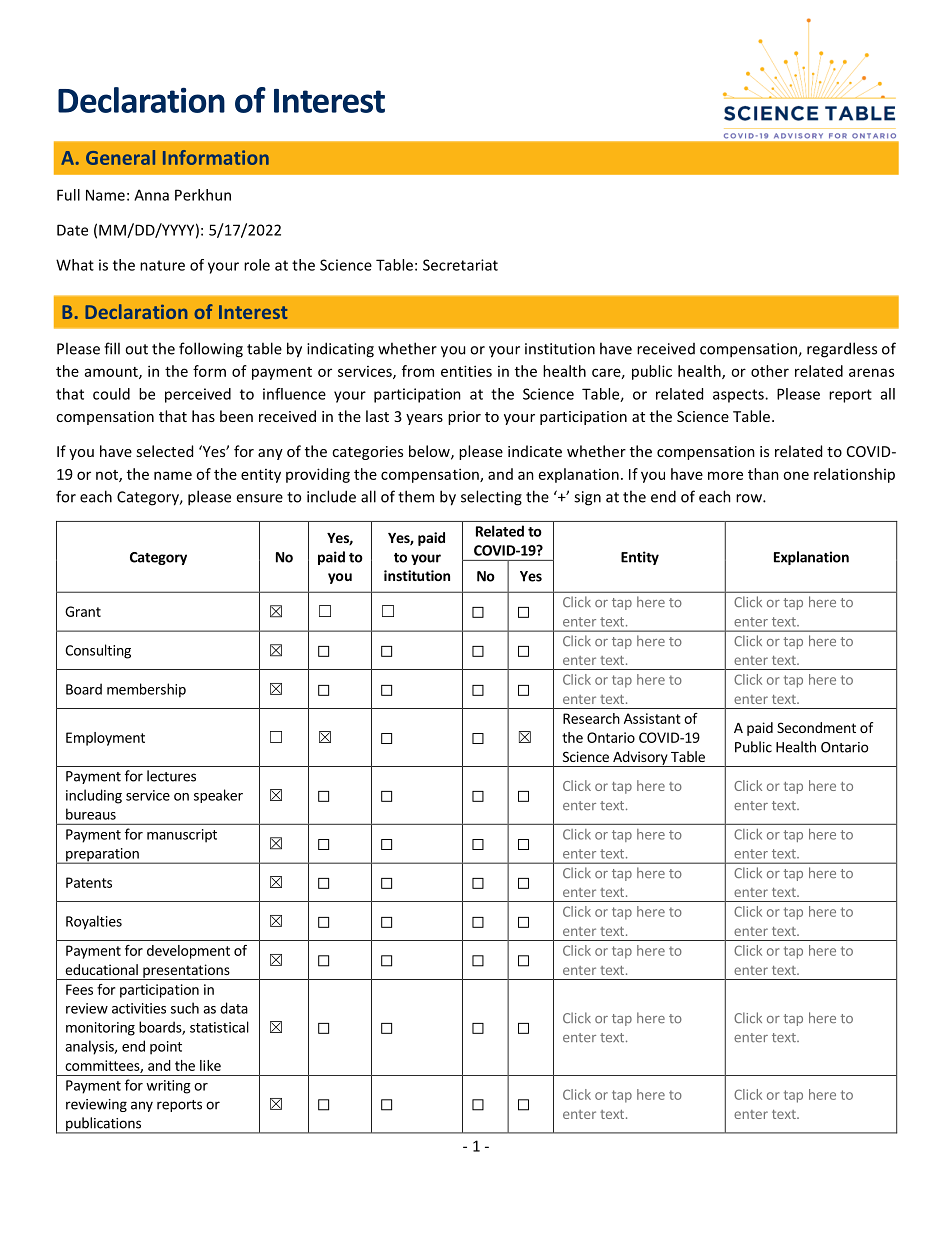 Image resolution: width=952 pixels, height=1233 pixels. Describe the element at coordinates (763, 474) in the page. I see `than` at that location.
